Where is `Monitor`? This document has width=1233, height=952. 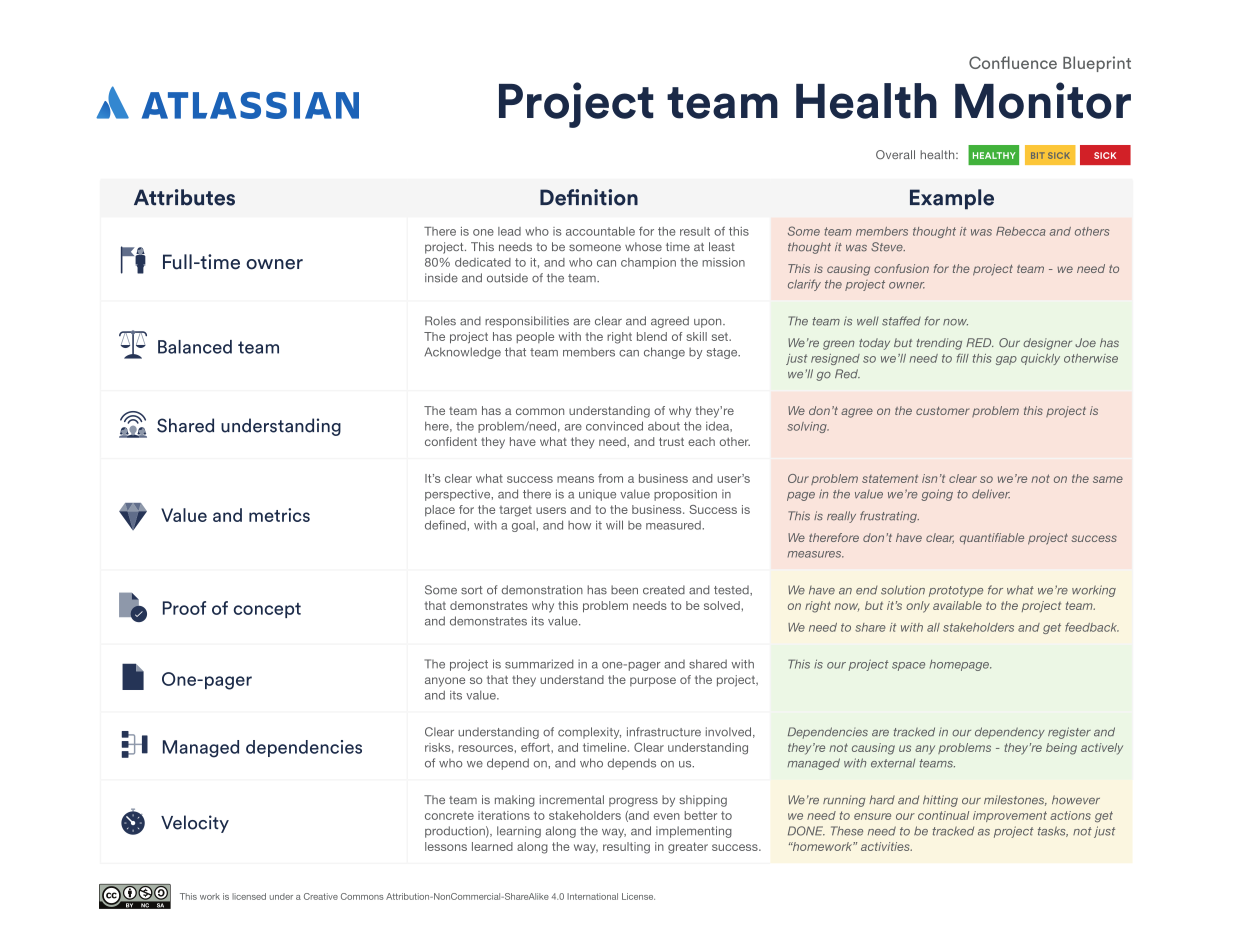 Monitor is located at coordinates (1043, 100).
